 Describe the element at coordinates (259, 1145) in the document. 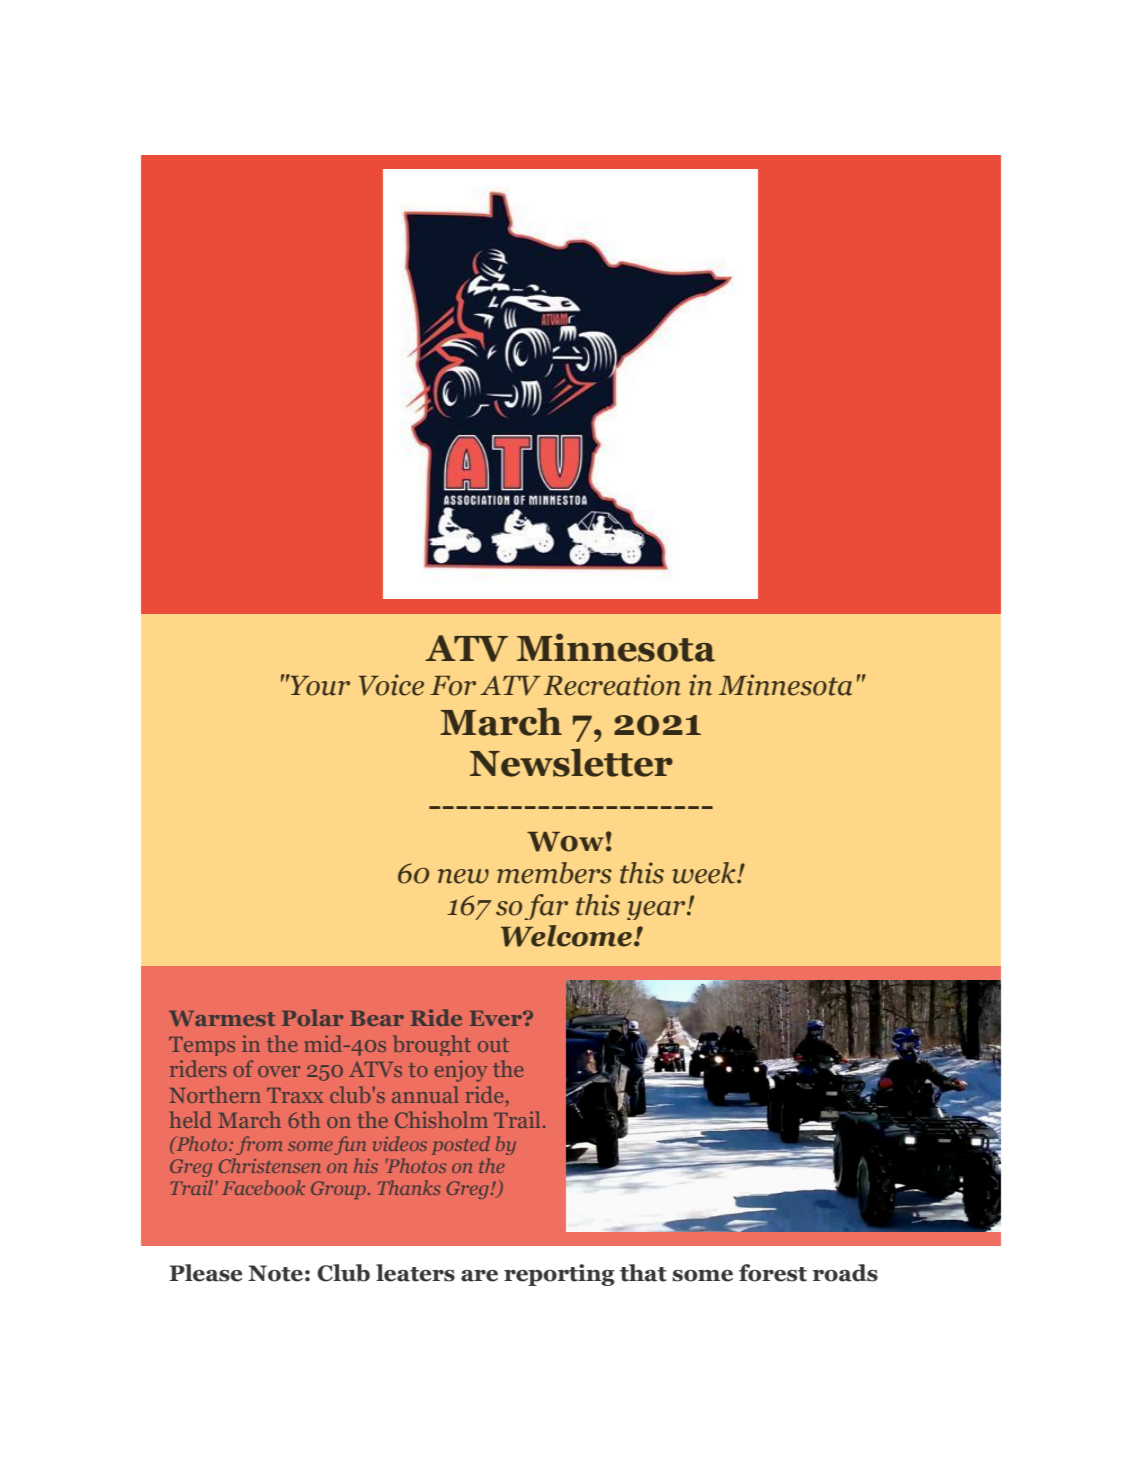

I see `from` at that location.
